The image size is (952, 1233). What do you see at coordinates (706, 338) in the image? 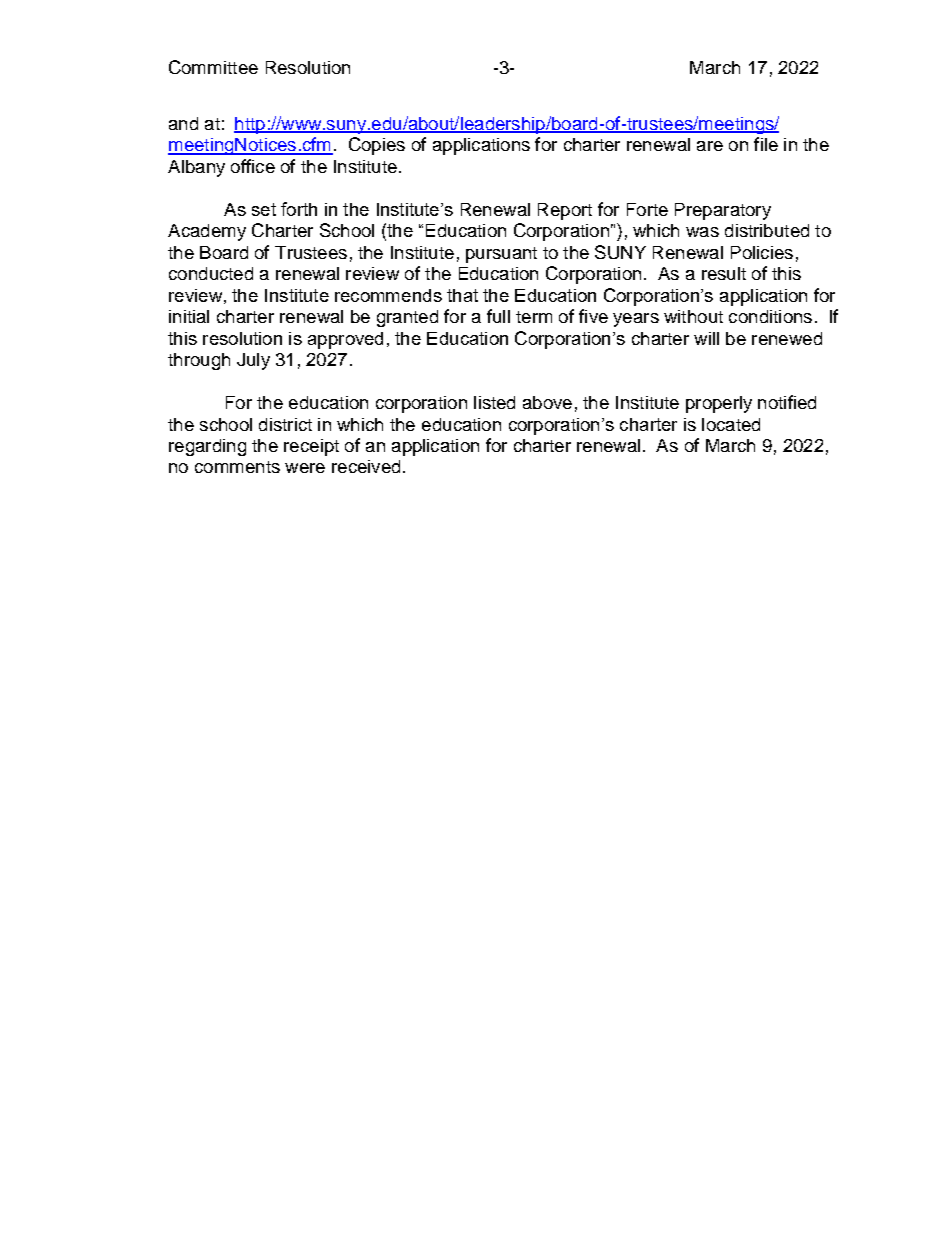
I see `will` at bounding box center [706, 338].
